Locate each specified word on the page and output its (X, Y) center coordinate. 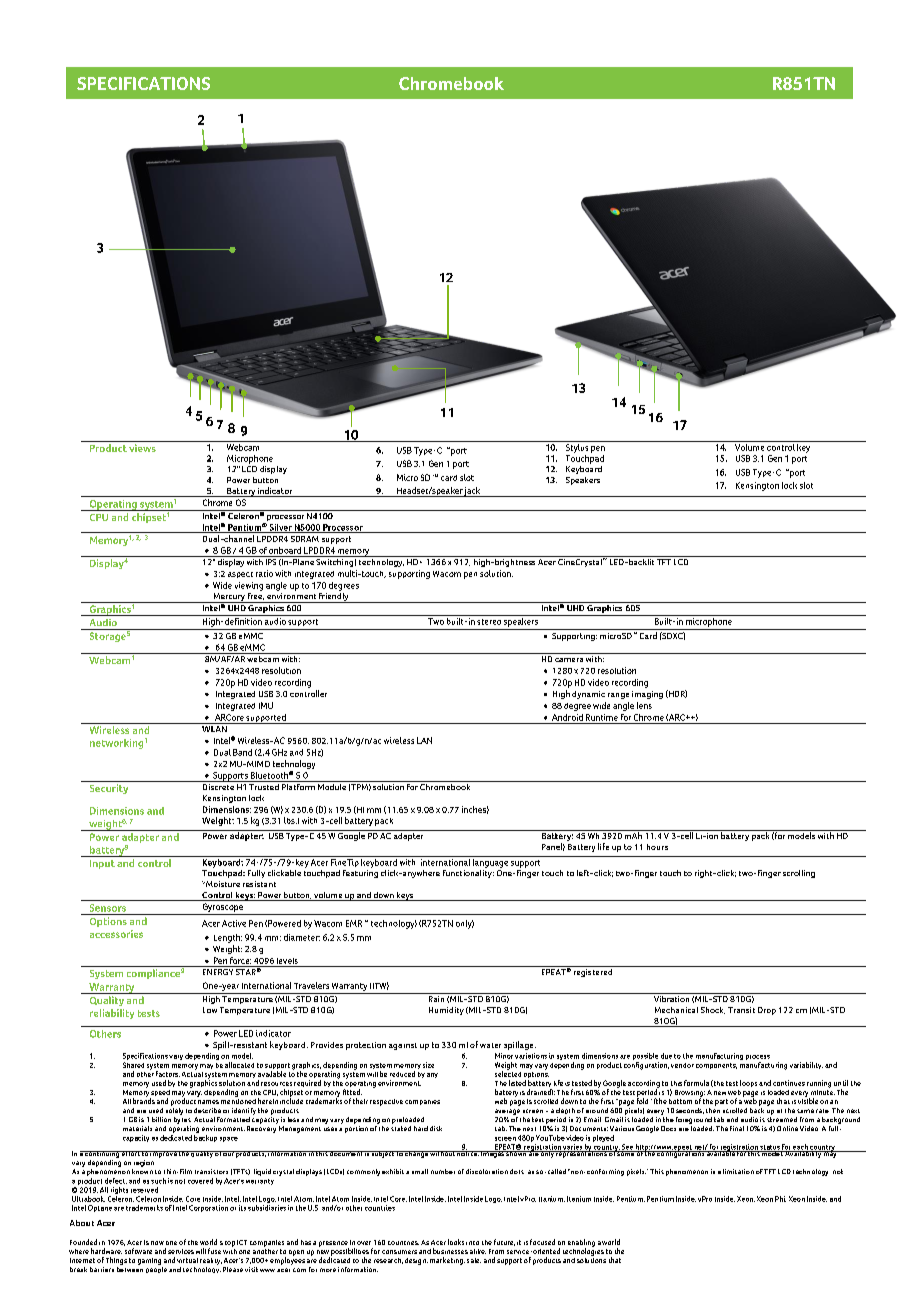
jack (473, 492)
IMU (266, 705)
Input (102, 864)
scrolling (799, 874)
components (716, 1066)
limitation (738, 1171)
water (490, 1045)
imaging (647, 695)
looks (456, 1242)
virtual (187, 1260)
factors (168, 1074)
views (142, 448)
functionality (468, 872)
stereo (489, 622)
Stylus (576, 447)
